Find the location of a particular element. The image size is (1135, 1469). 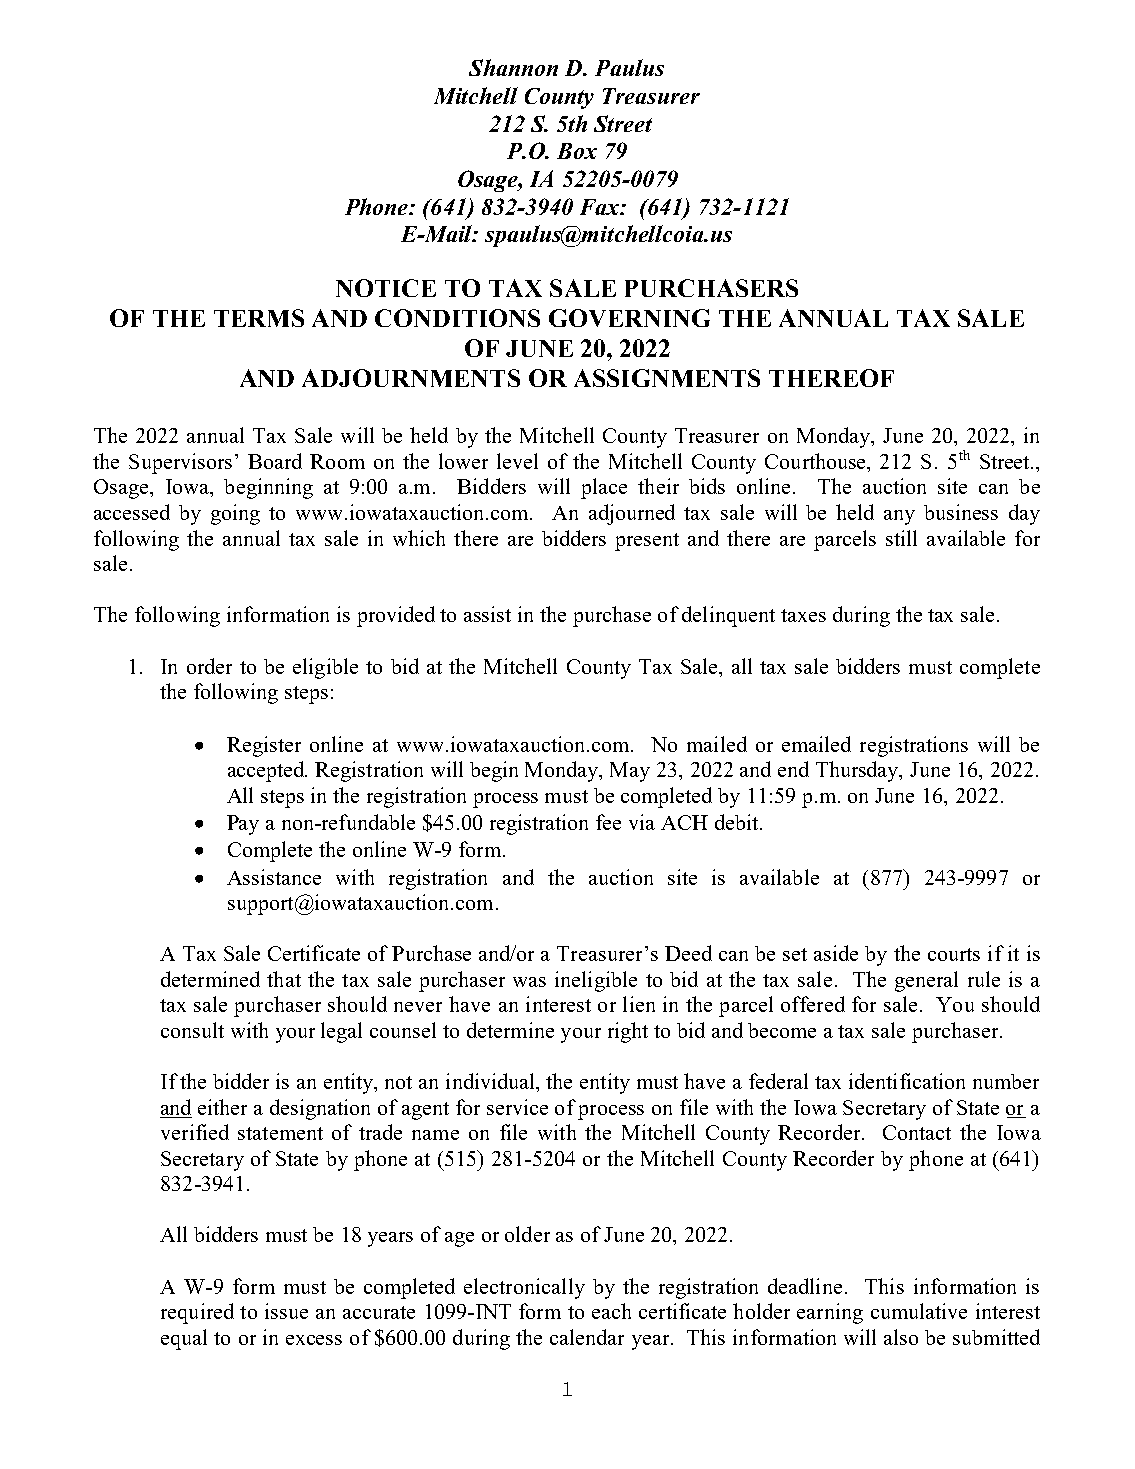

each is located at coordinates (611, 1311).
